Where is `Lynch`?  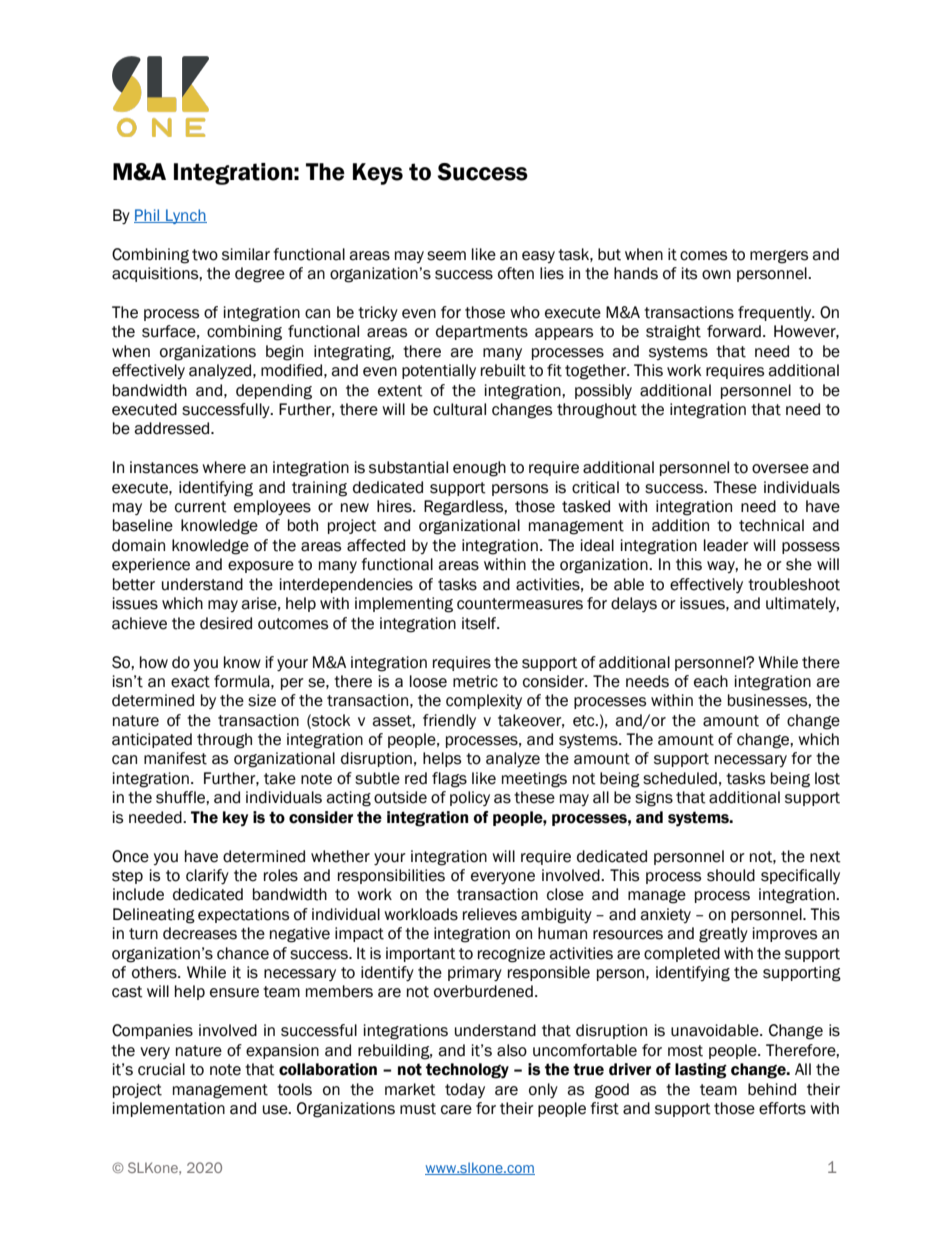
Lynch is located at coordinates (185, 216).
